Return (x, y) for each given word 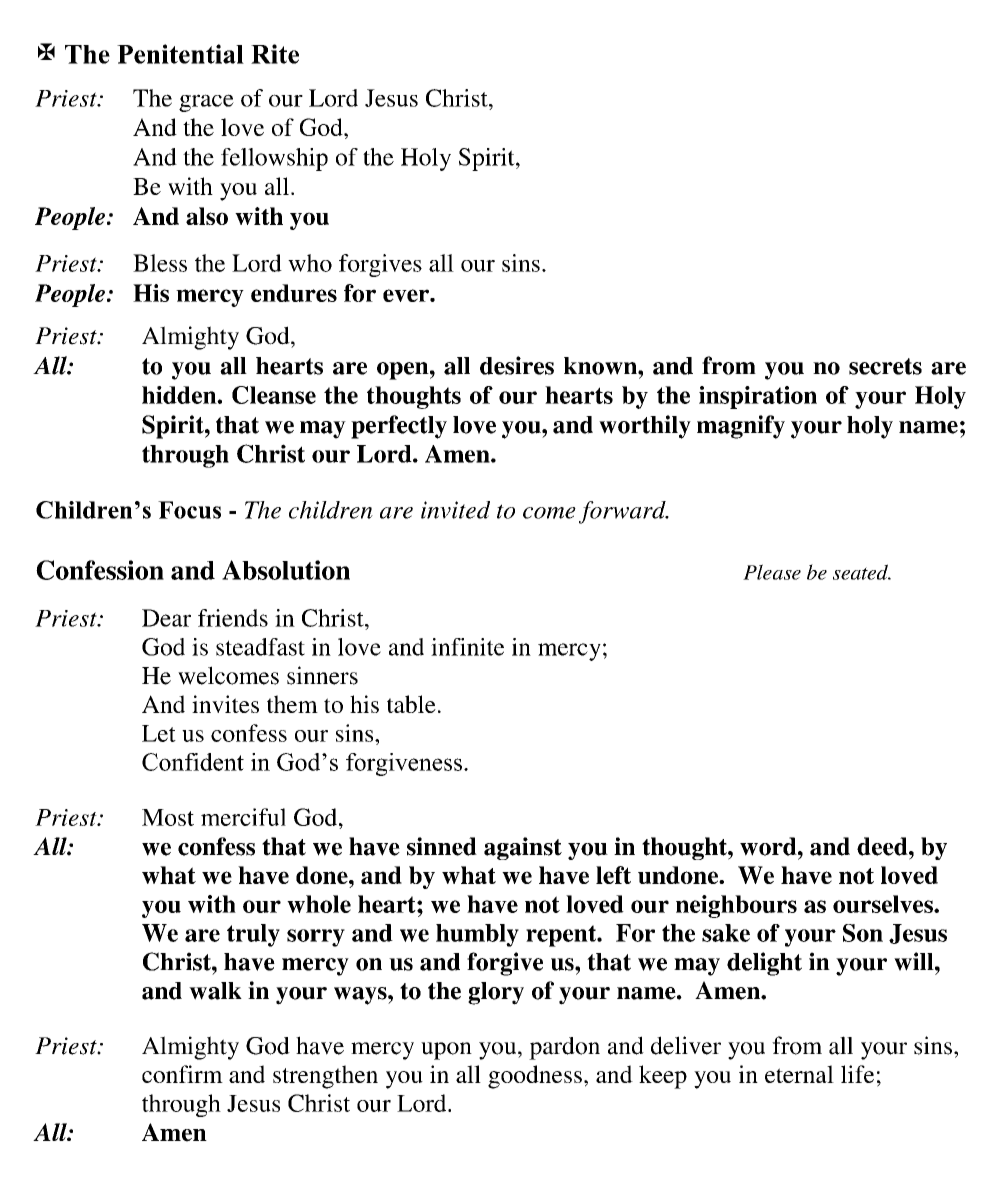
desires (517, 365)
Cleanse (274, 395)
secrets (885, 366)
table (411, 704)
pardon (564, 1048)
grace (206, 103)
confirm (182, 1074)
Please (772, 572)
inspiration (758, 397)
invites (225, 704)
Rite (275, 54)
